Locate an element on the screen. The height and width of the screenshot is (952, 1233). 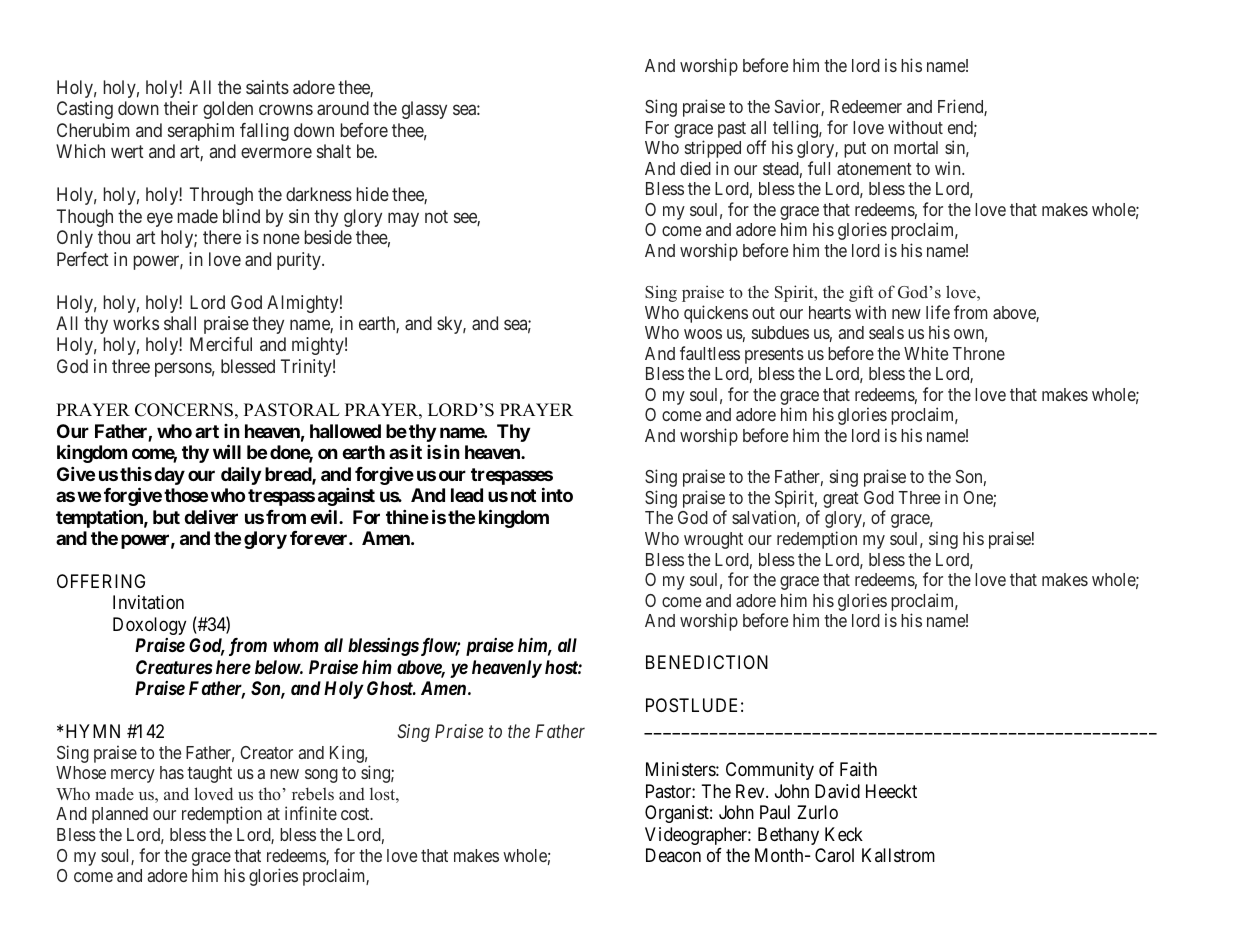
planned is located at coordinates (120, 815).
